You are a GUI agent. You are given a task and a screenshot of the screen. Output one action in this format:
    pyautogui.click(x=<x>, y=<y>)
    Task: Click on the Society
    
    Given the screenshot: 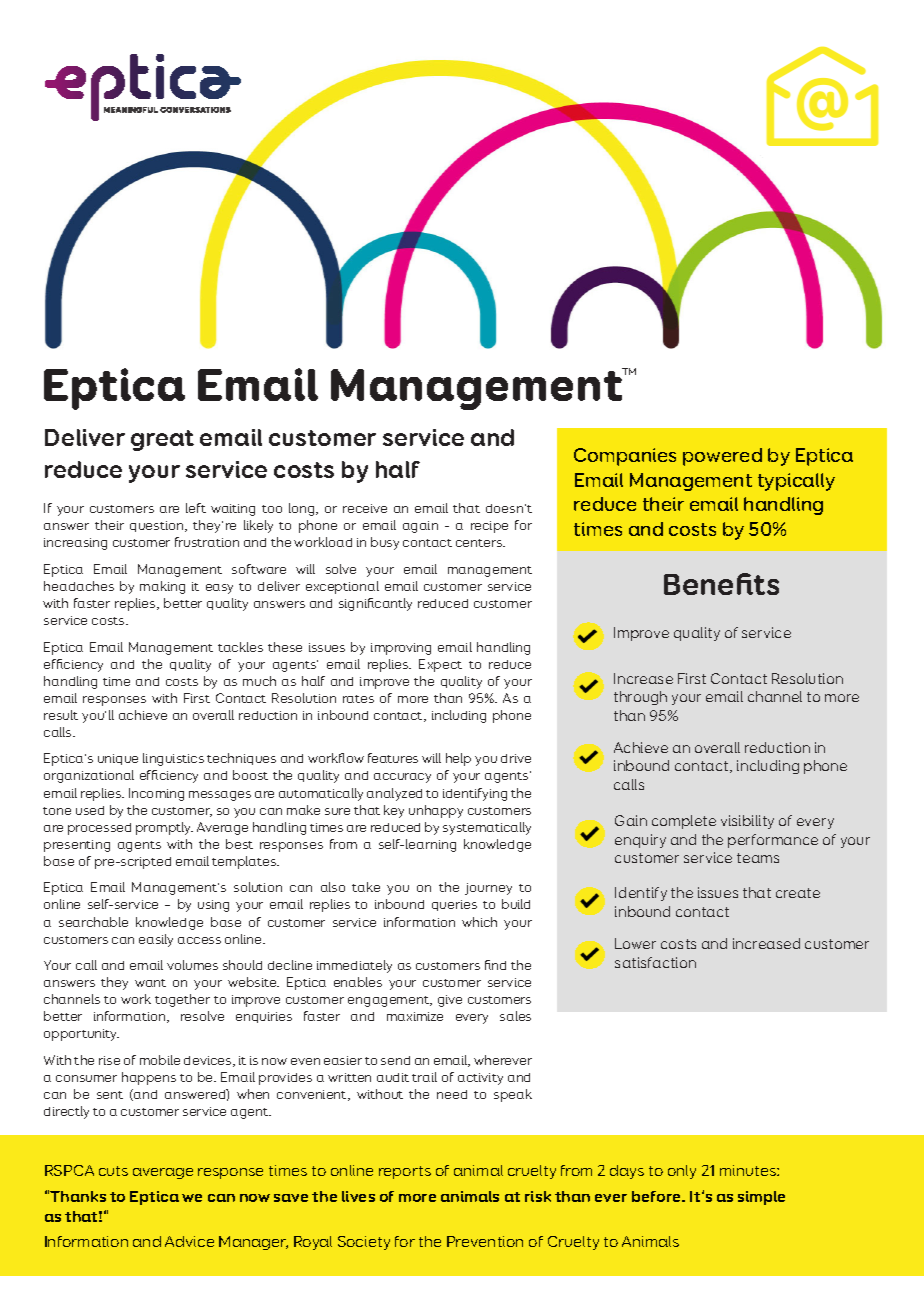 What is the action you would take?
    pyautogui.click(x=364, y=1243)
